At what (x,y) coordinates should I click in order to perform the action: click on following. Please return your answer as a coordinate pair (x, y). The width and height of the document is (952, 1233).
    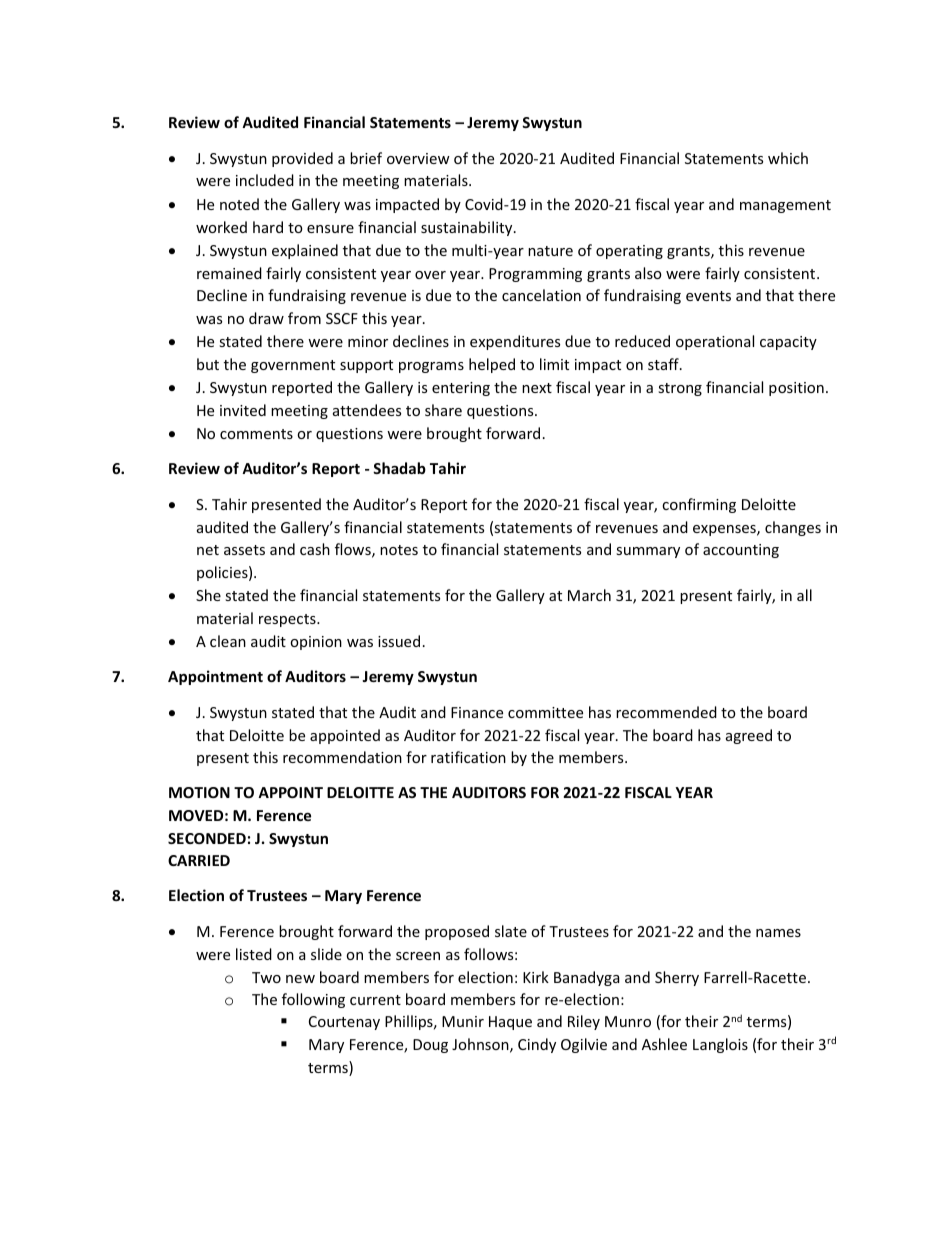
    Looking at the image, I should click on (313, 1000).
